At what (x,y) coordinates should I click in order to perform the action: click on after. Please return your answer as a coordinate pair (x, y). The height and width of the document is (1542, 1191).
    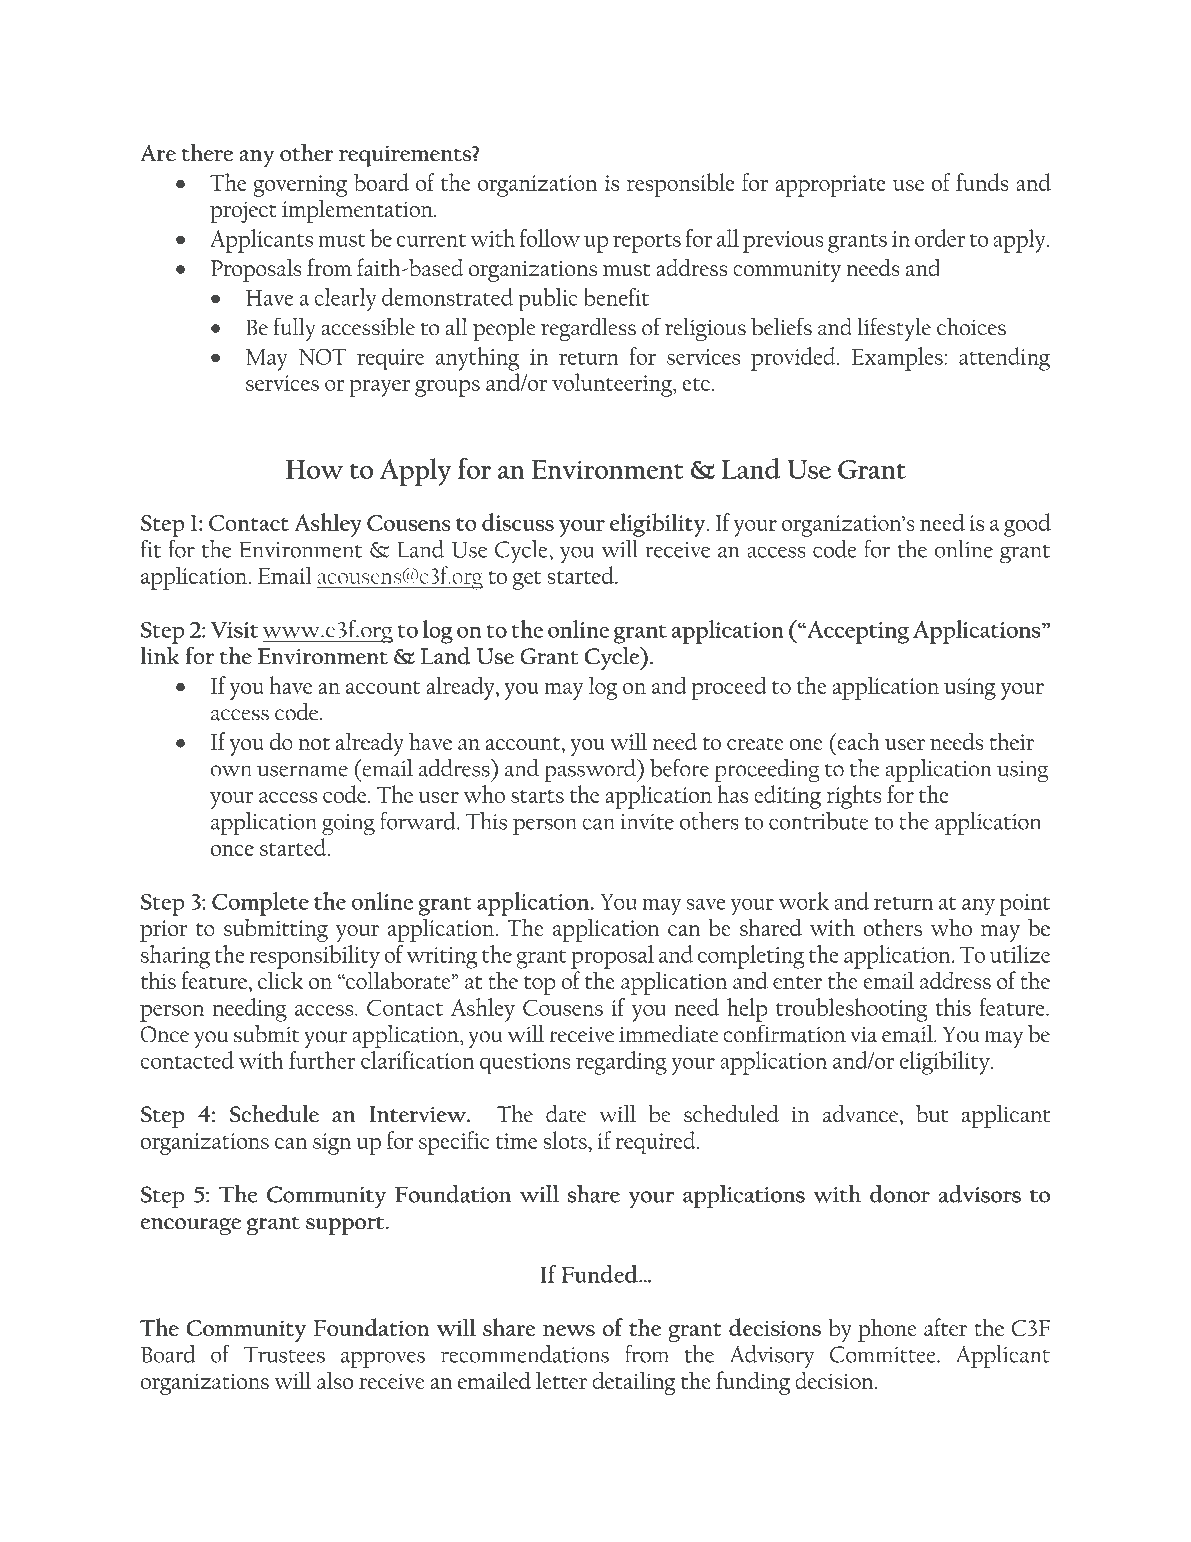
    Looking at the image, I should click on (945, 1327).
